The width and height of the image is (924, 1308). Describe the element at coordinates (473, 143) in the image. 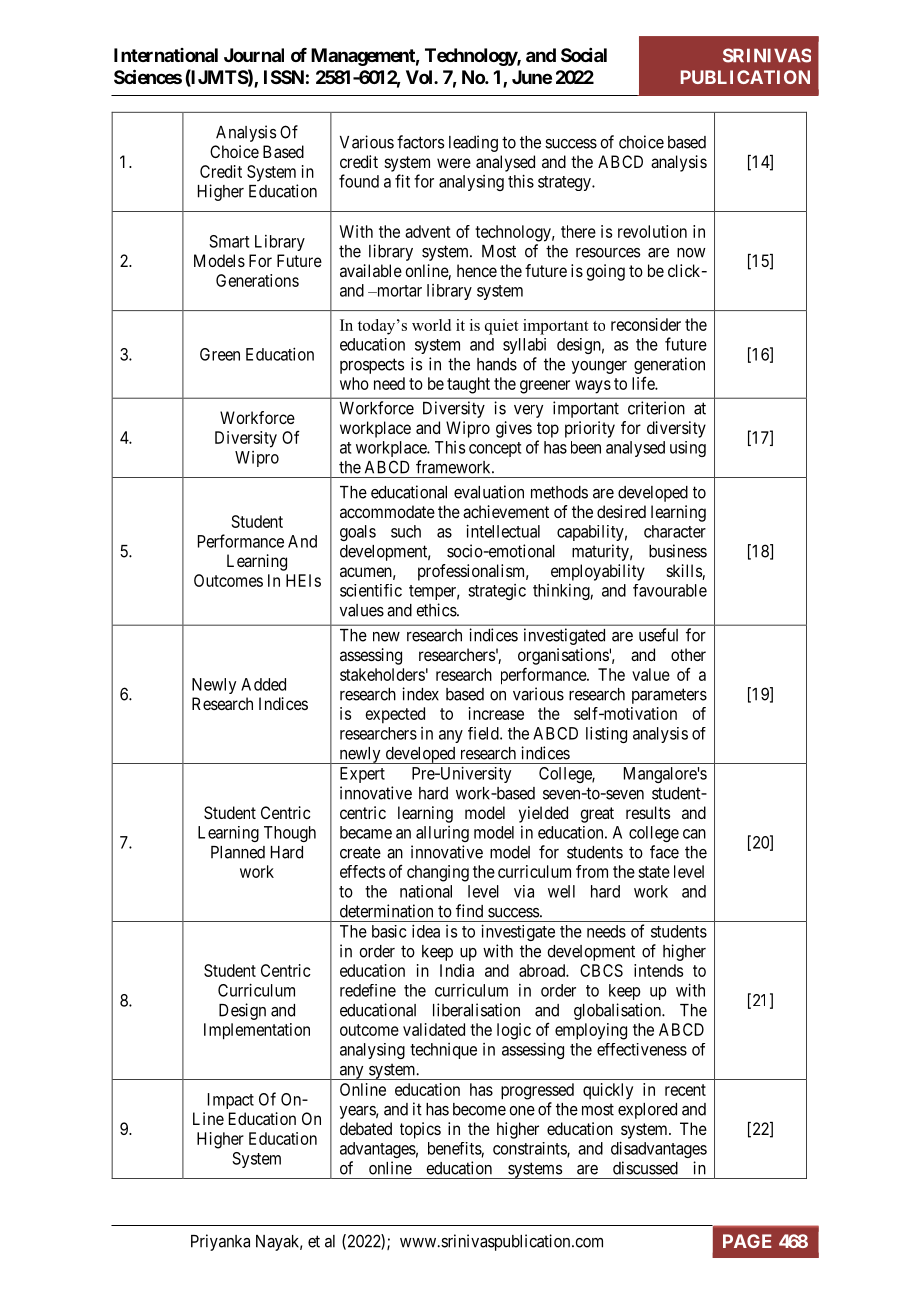

I see `leading` at that location.
